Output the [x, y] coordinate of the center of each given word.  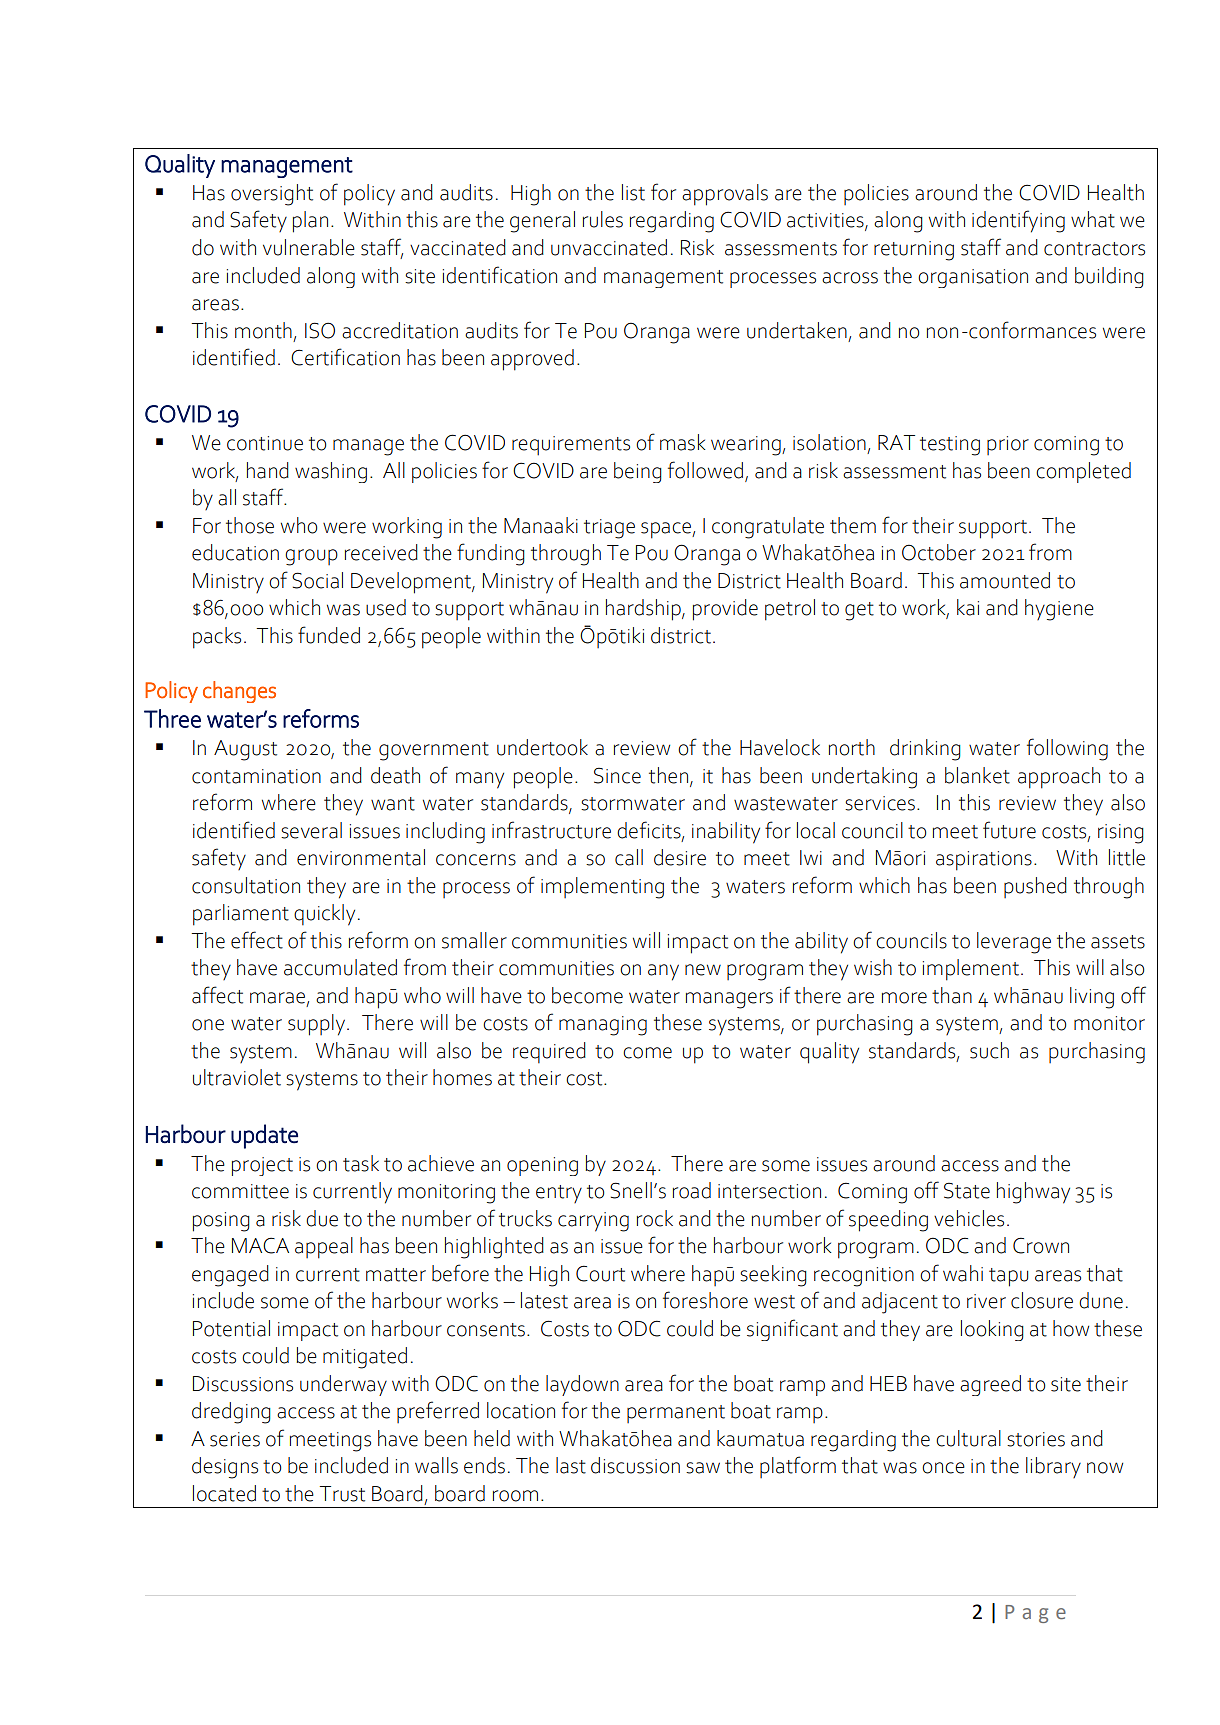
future [1009, 830]
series [235, 1439]
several [311, 830]
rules [603, 219]
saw [703, 1468]
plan [310, 222]
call [629, 857]
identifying [1018, 221]
